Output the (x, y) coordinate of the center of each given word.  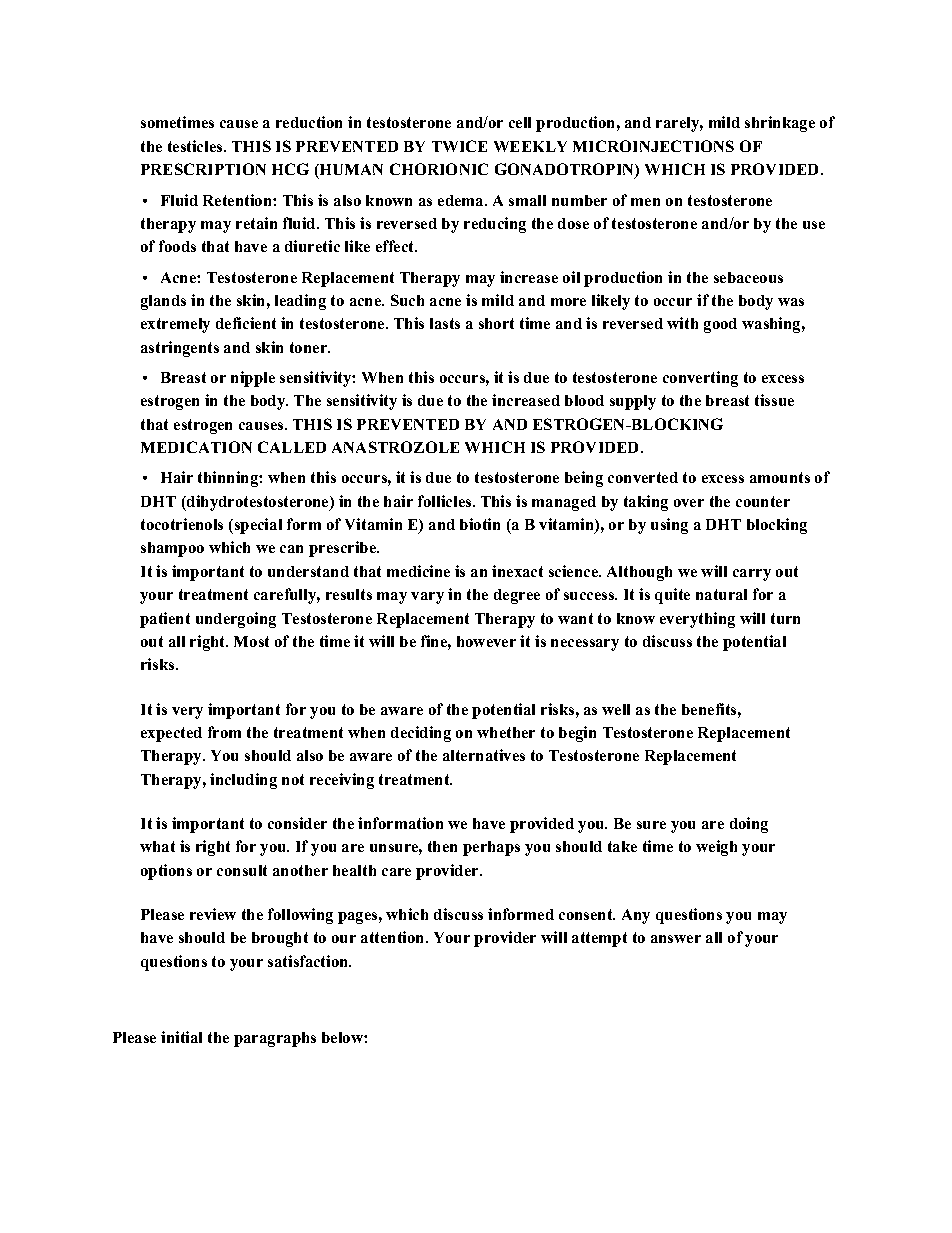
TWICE (459, 146)
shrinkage (780, 124)
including (243, 781)
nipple (253, 379)
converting (700, 379)
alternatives (484, 755)
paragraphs (275, 1039)
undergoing (236, 620)
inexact (517, 571)
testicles (195, 146)
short (496, 323)
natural (721, 594)
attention (394, 937)
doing (749, 825)
